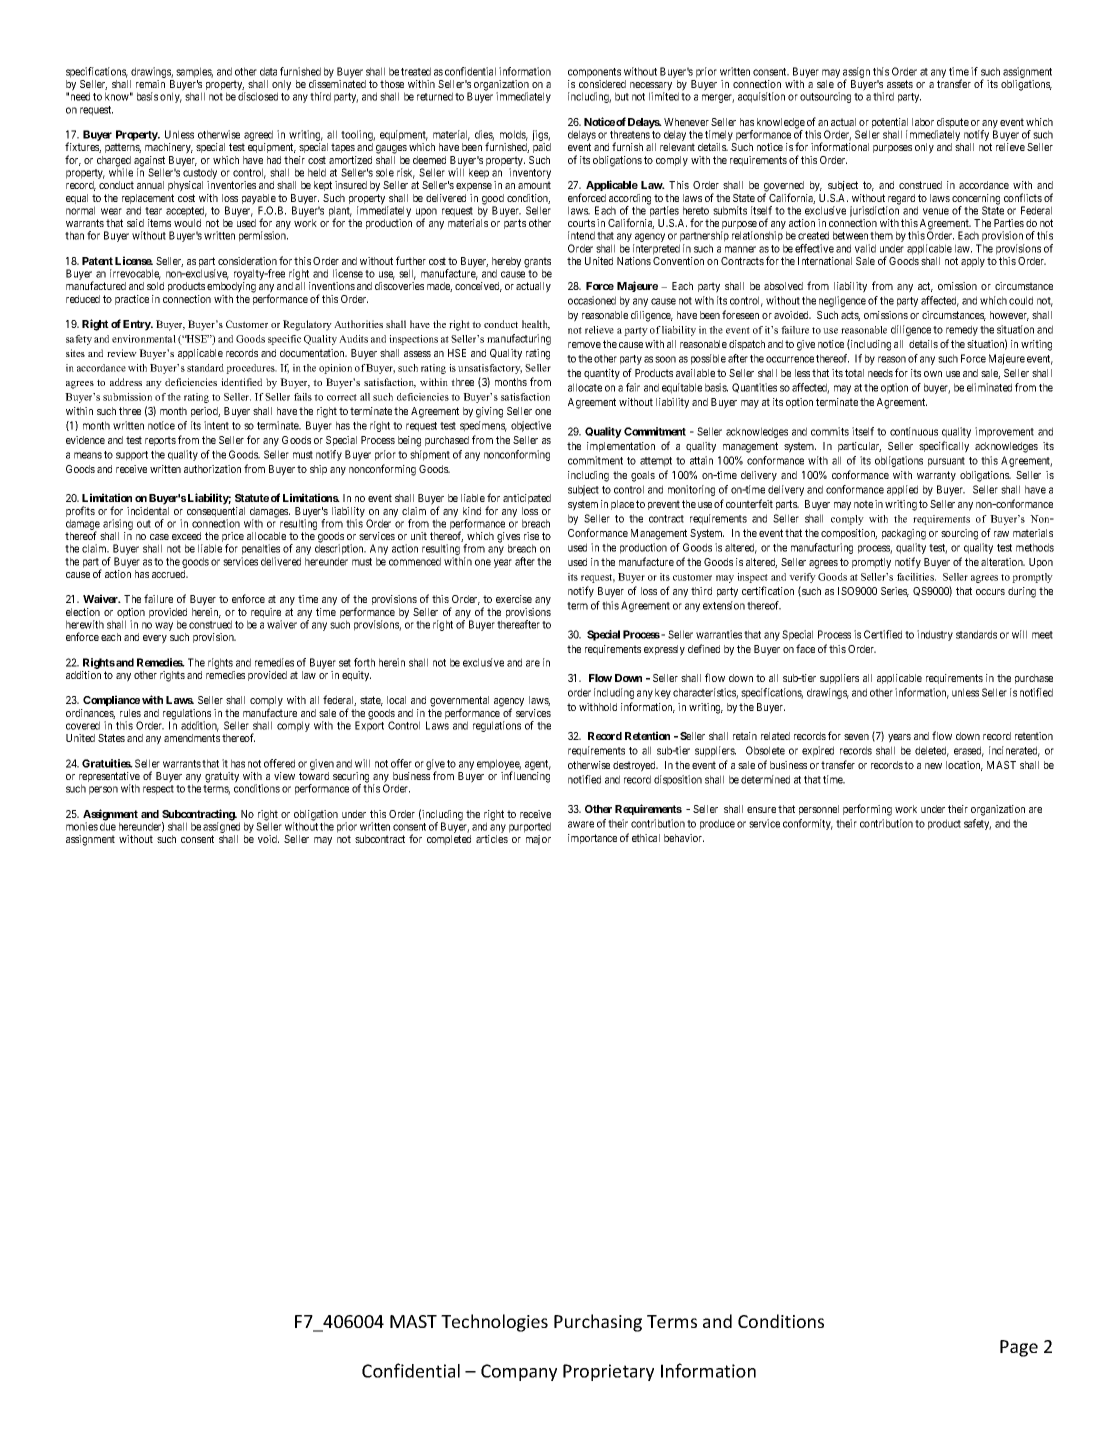  What do you see at coordinates (933, 766) in the document?
I see `new` at bounding box center [933, 766].
